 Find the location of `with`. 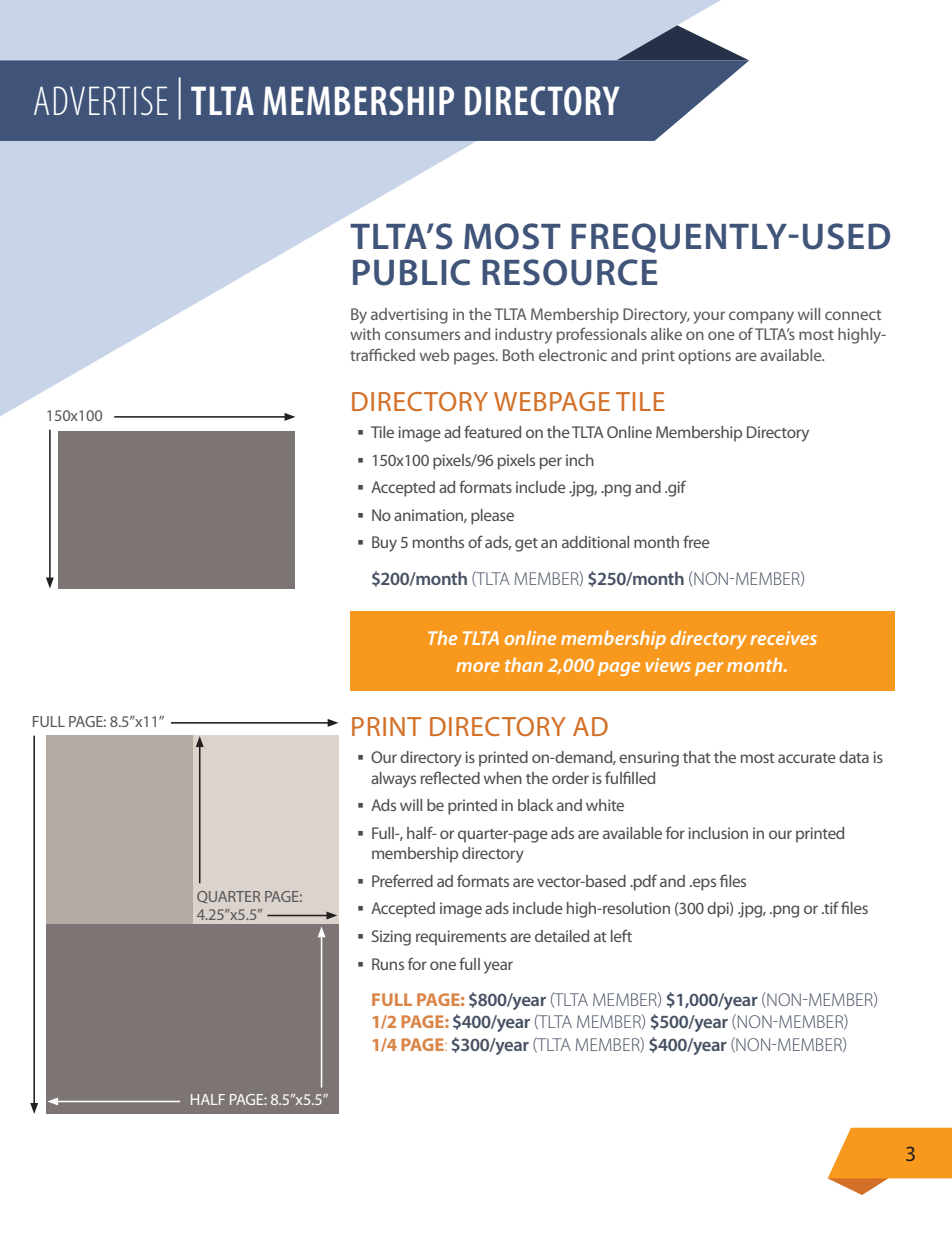

with is located at coordinates (365, 334).
